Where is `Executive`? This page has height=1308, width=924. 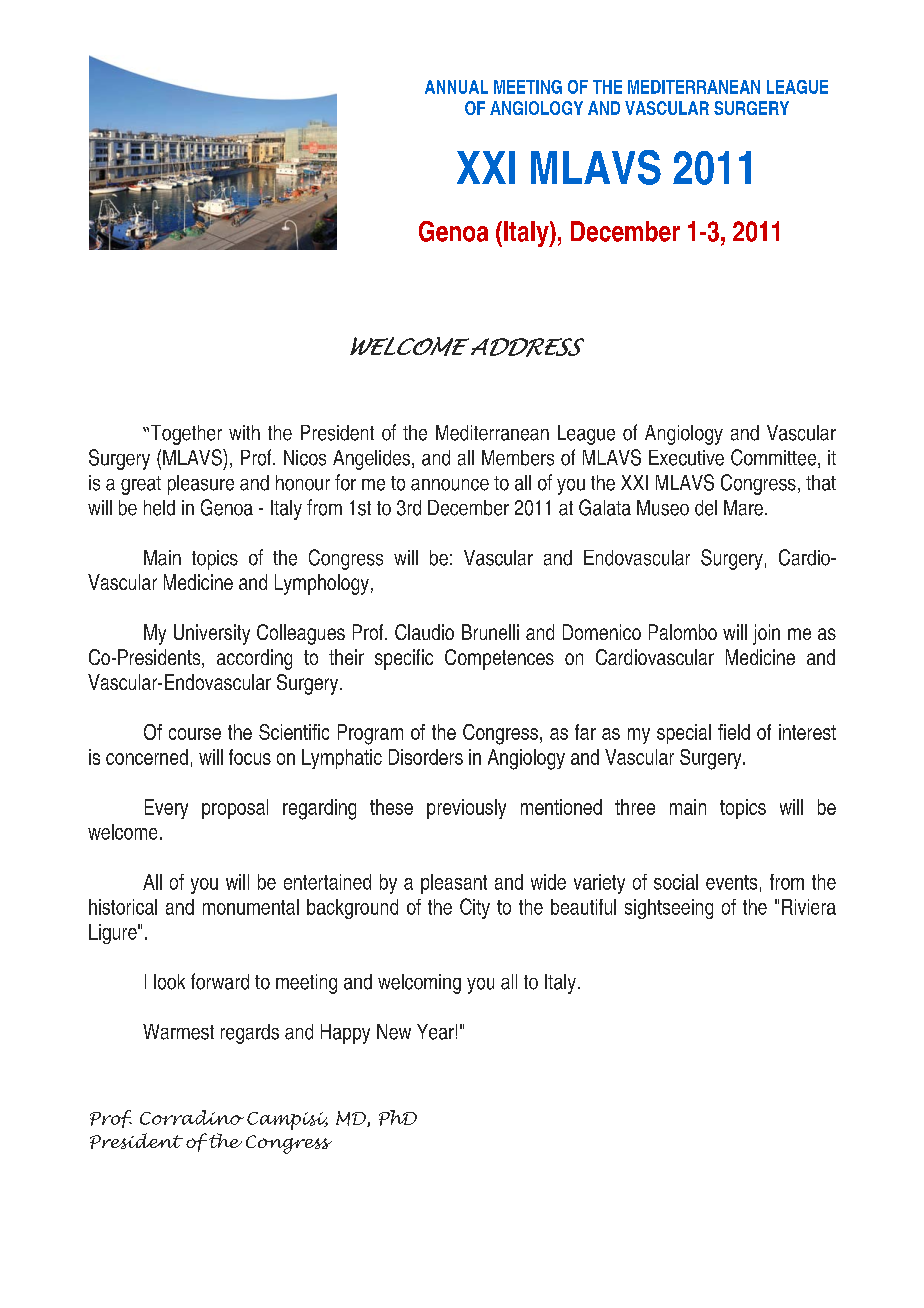
Executive is located at coordinates (686, 458).
